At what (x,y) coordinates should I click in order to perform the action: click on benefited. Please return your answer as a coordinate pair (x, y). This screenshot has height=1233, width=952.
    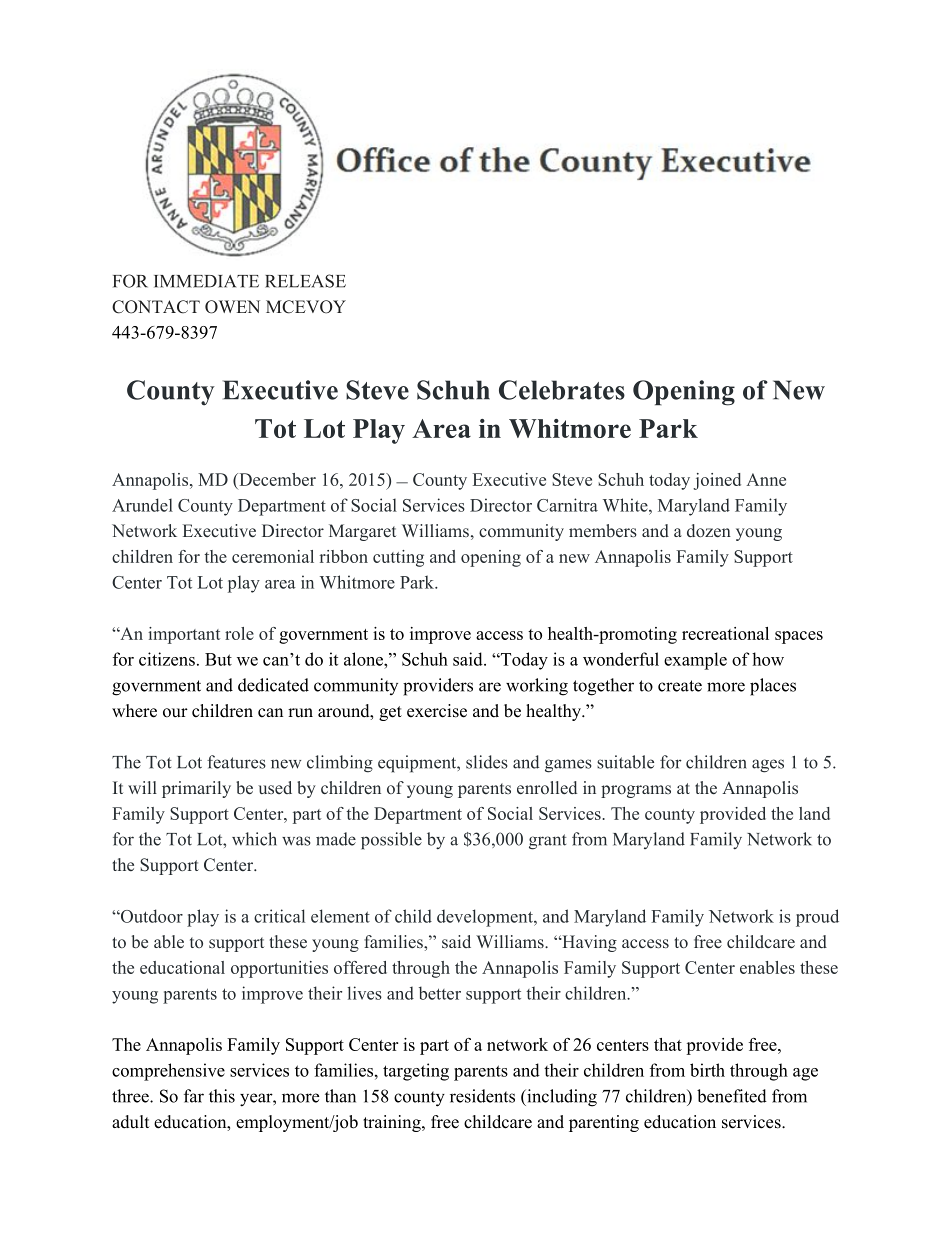
    Looking at the image, I should click on (732, 1096).
